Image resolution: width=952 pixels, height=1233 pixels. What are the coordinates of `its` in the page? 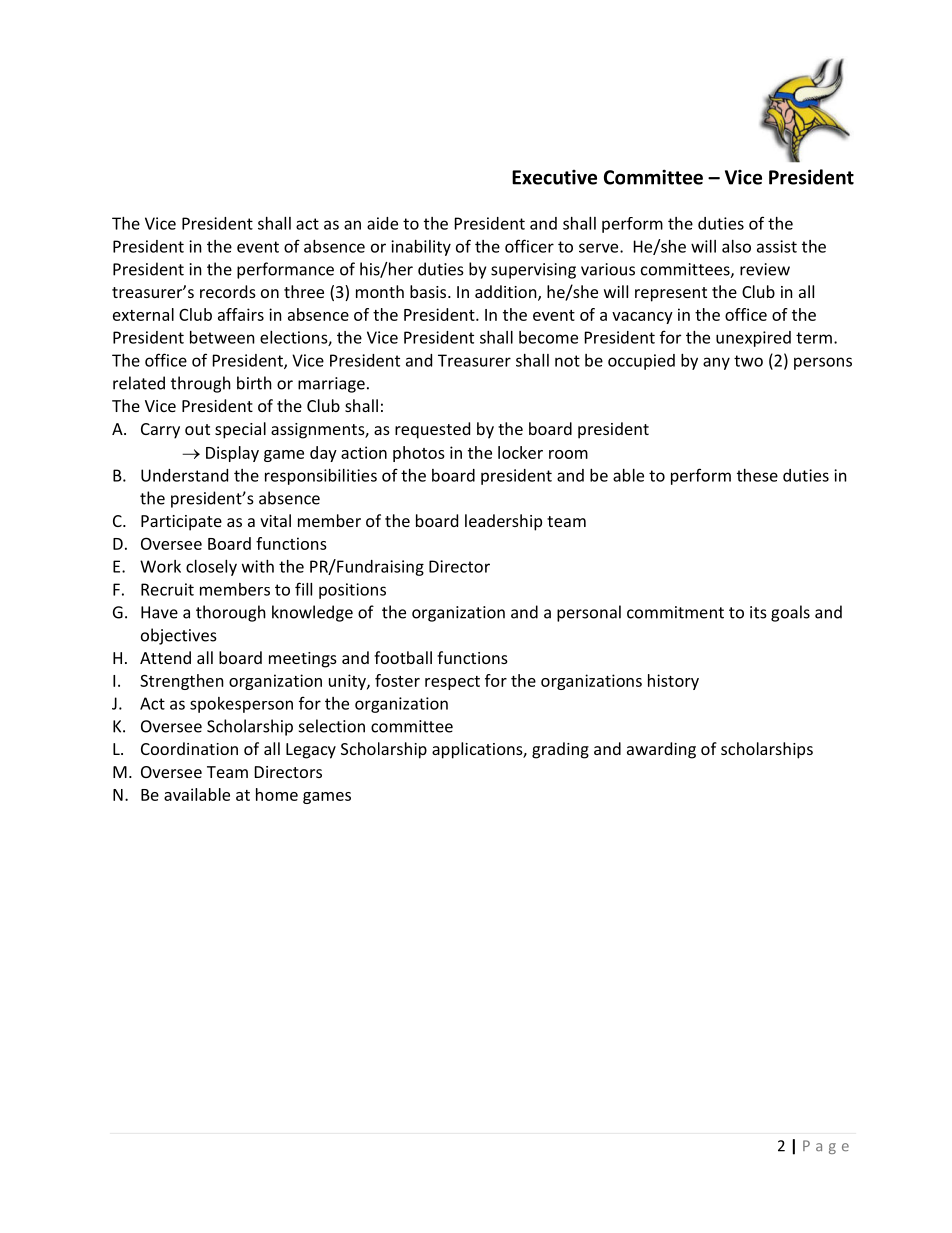 It's located at (758, 612).
